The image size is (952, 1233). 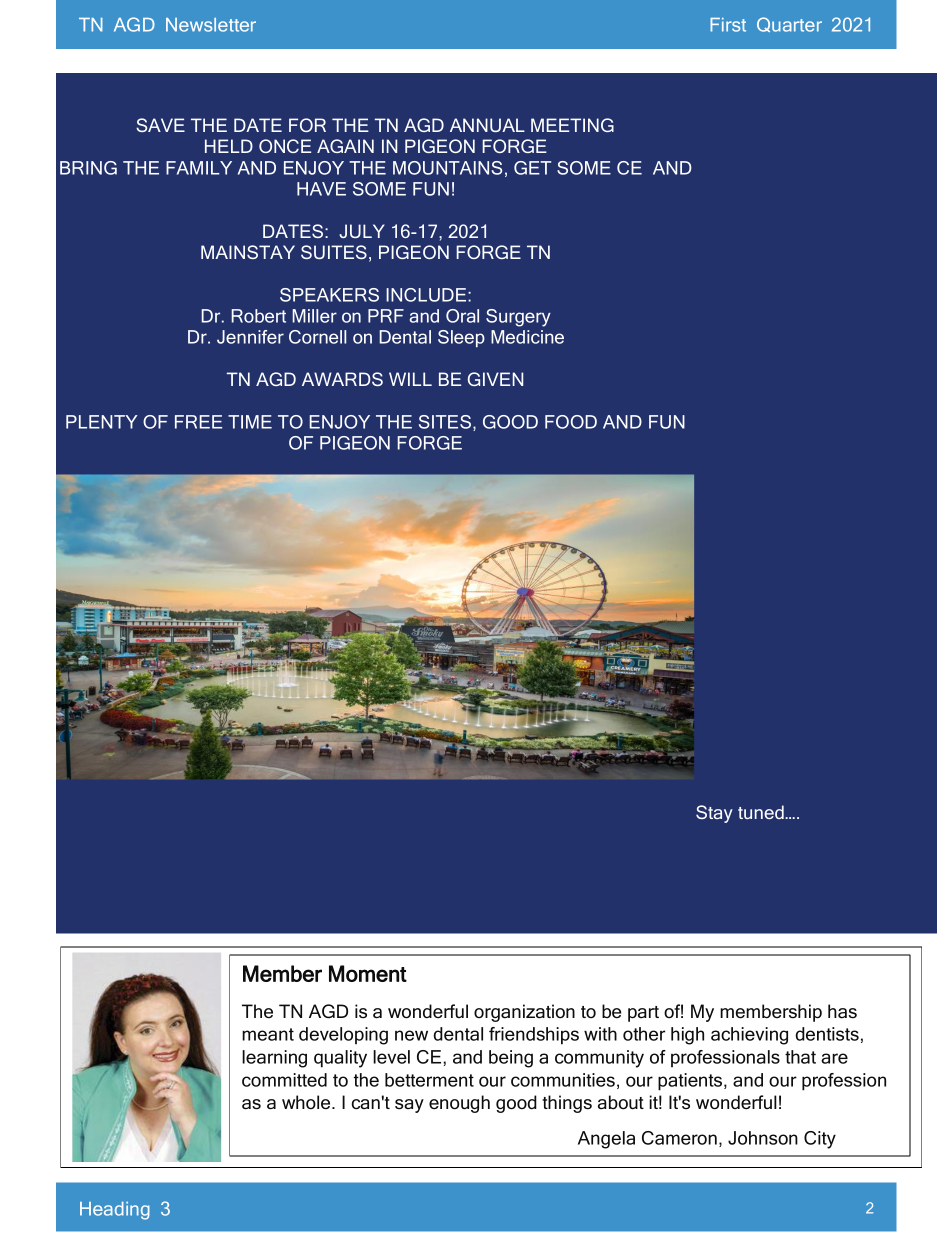 I want to click on Sleep, so click(x=461, y=338).
